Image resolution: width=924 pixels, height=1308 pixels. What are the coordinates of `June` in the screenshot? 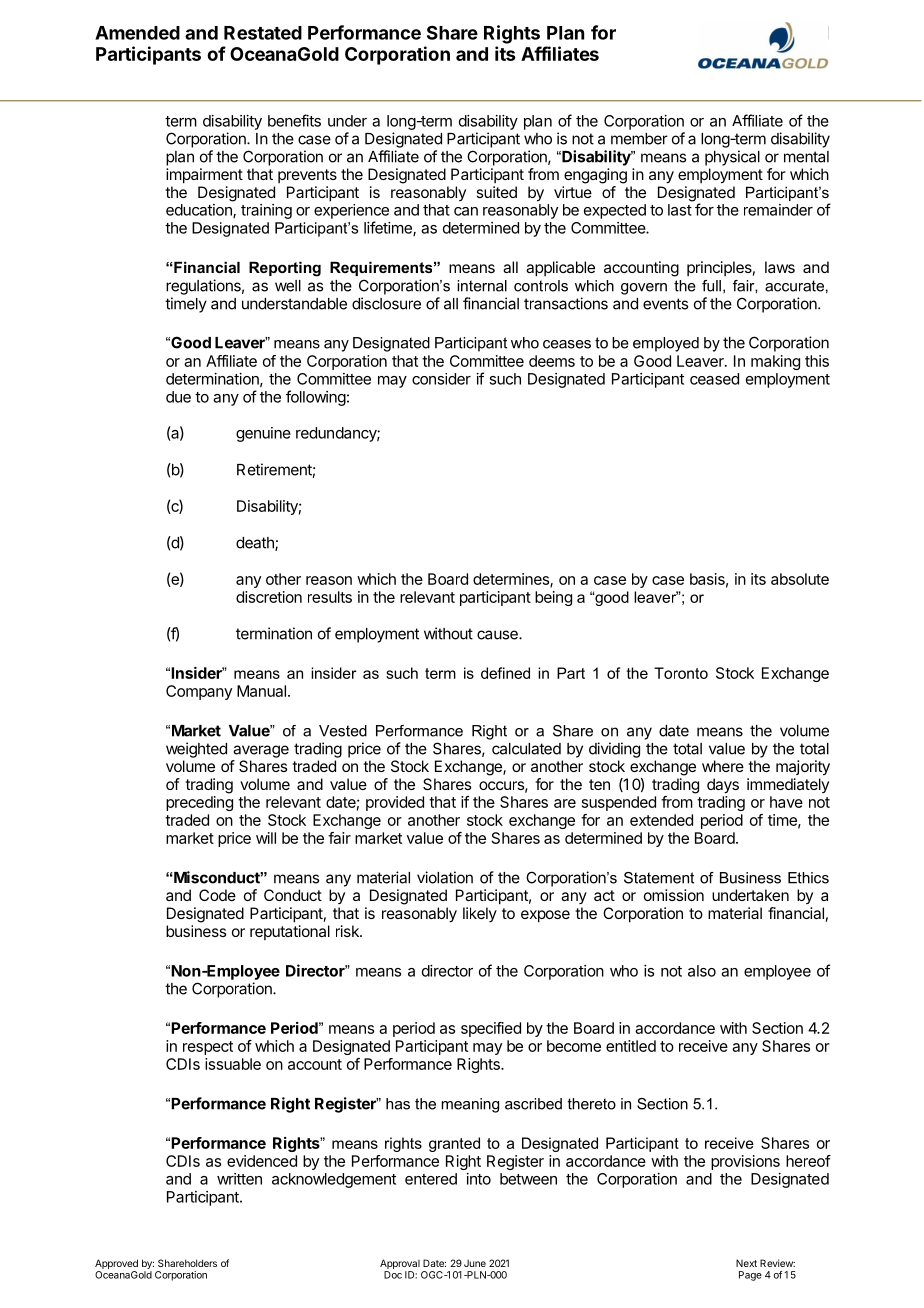 It's located at (475, 1263).
